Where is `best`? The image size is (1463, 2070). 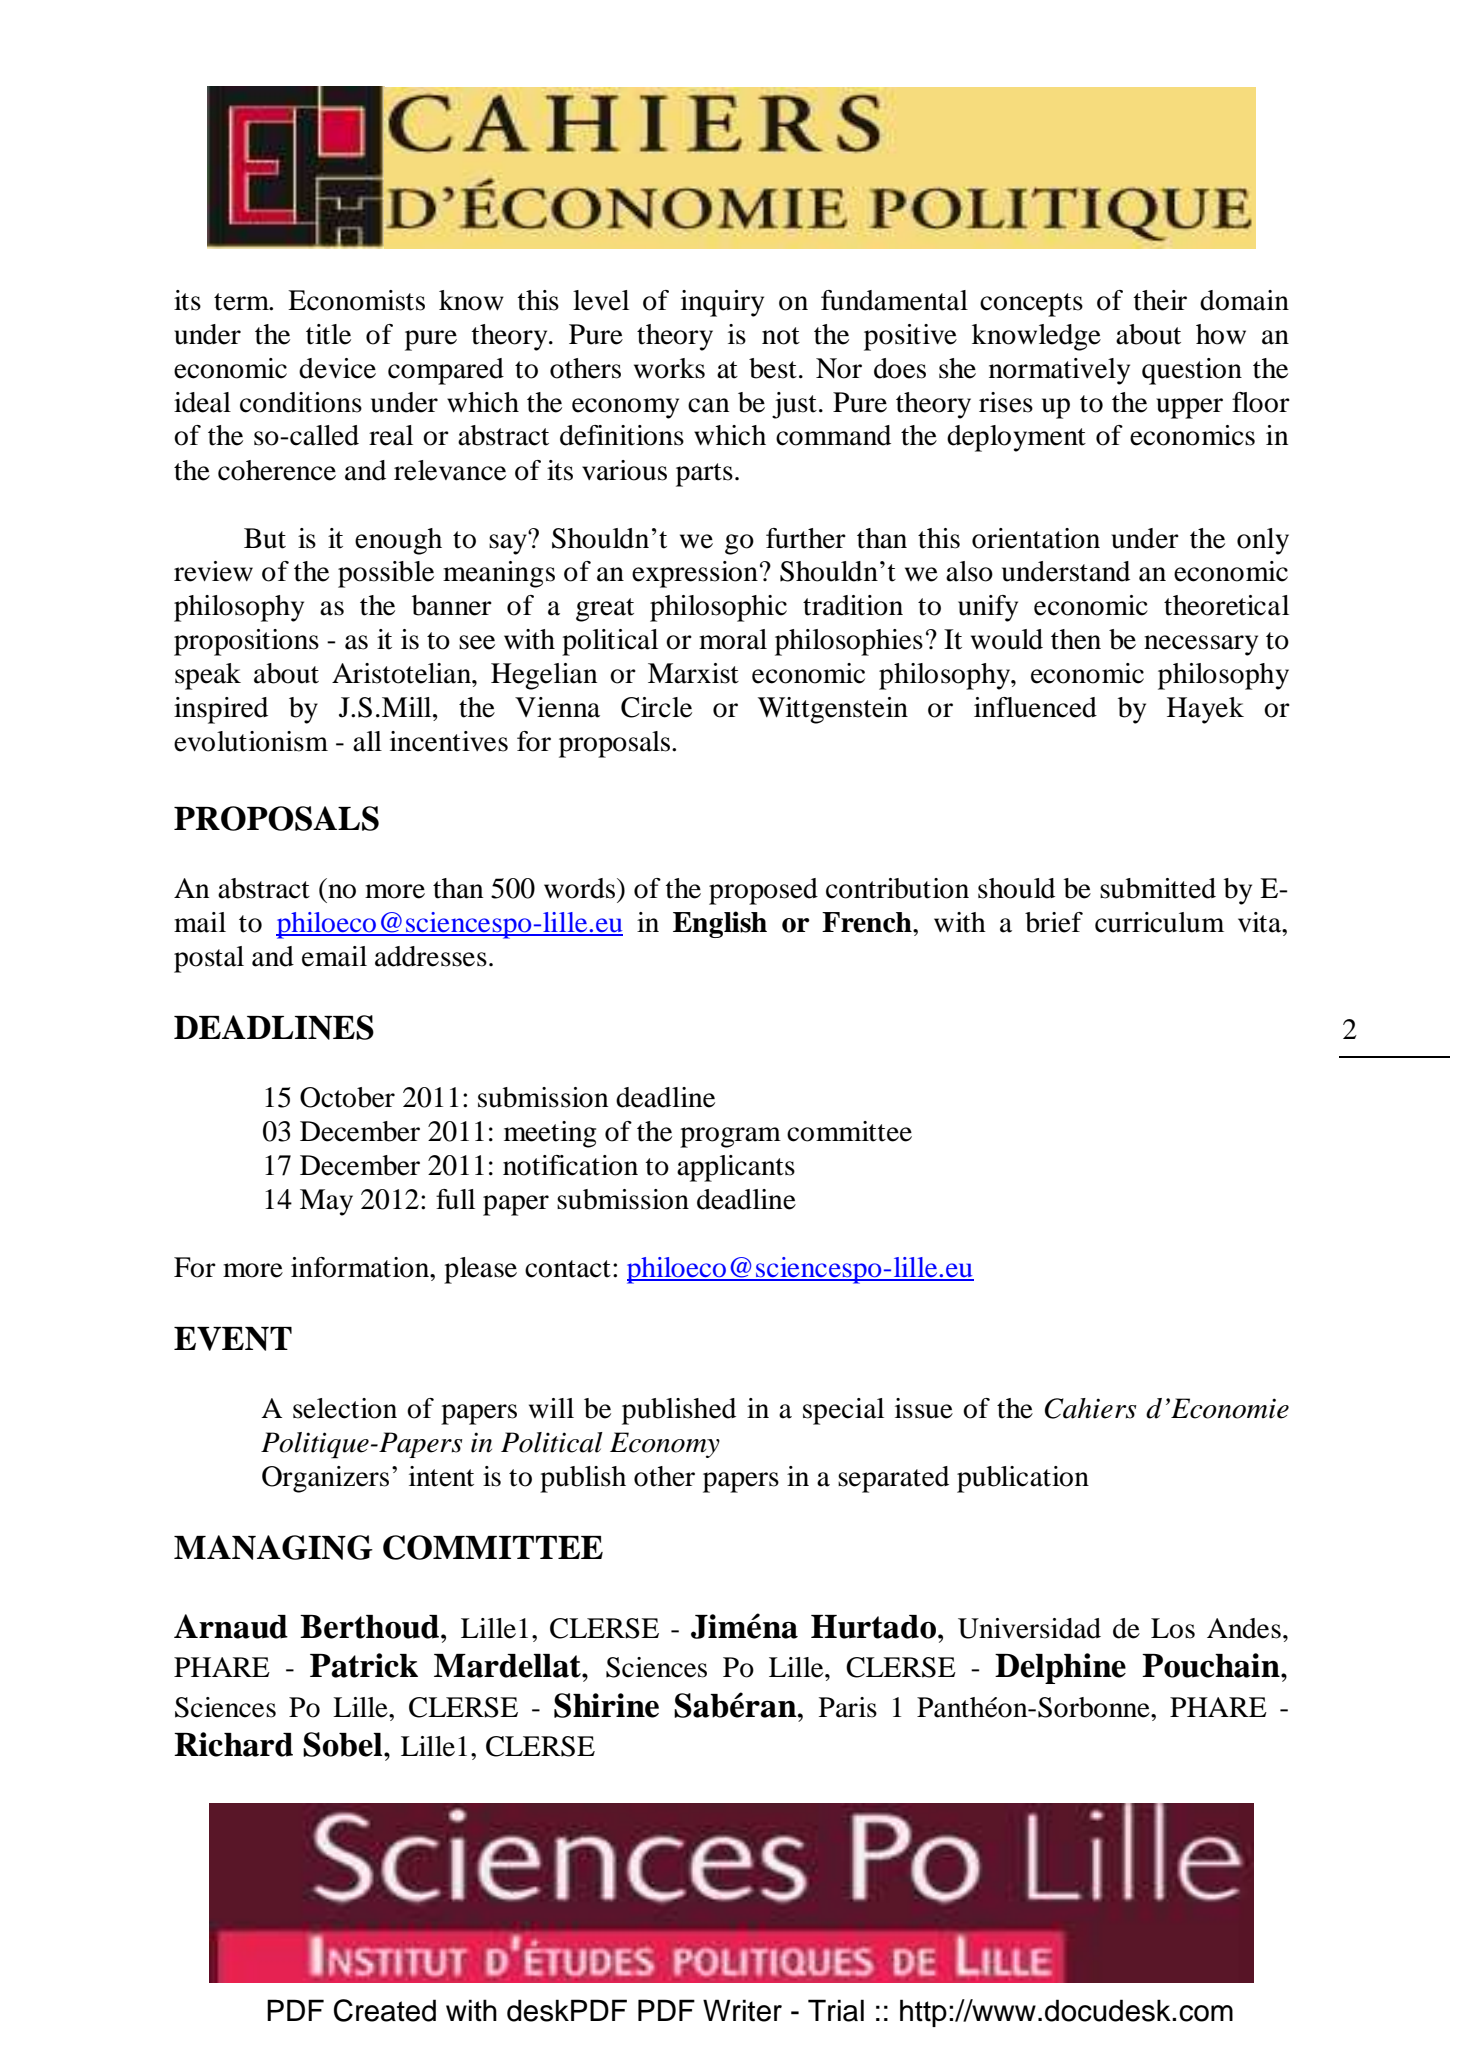 best is located at coordinates (773, 368).
